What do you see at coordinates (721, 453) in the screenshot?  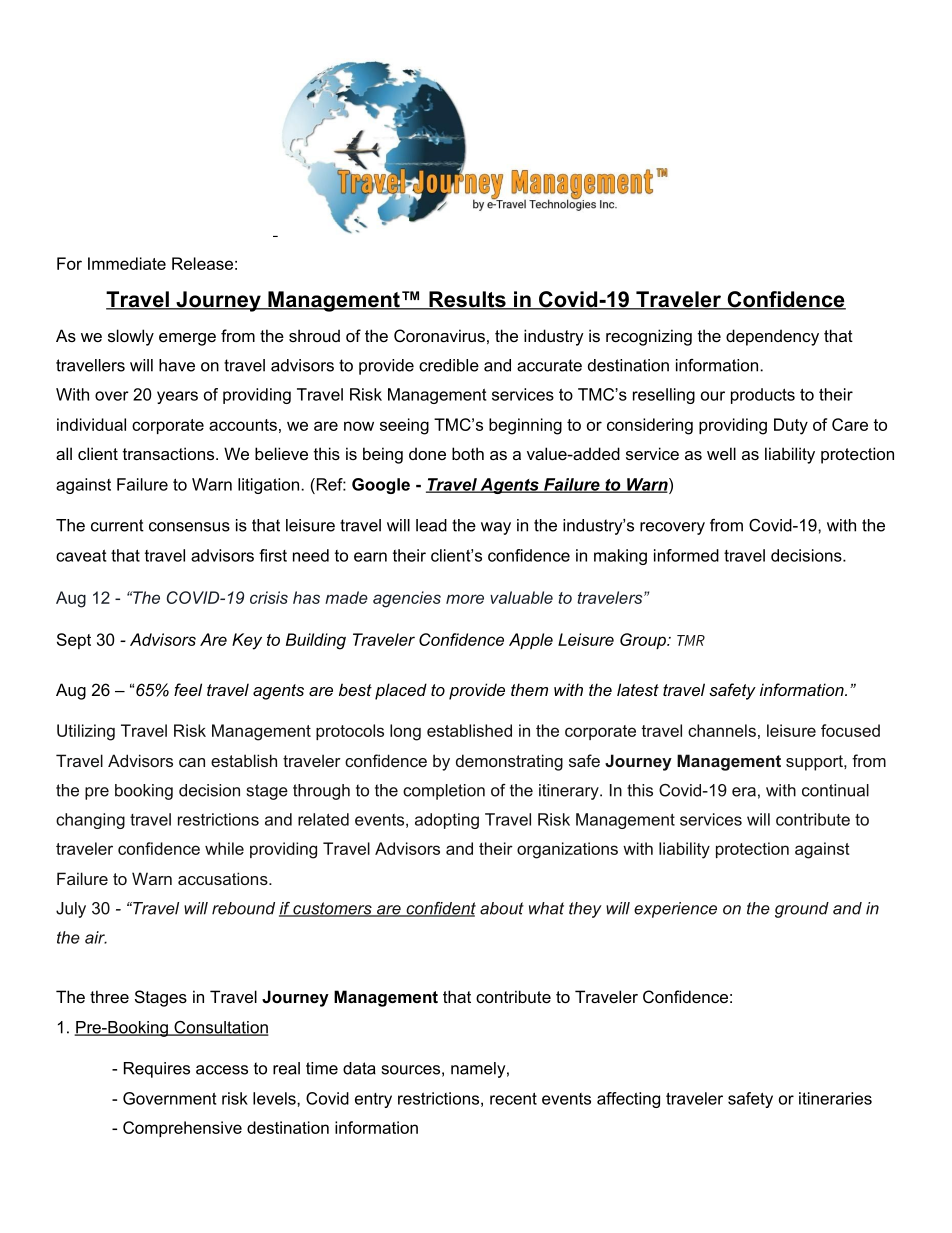 I see `well` at bounding box center [721, 453].
